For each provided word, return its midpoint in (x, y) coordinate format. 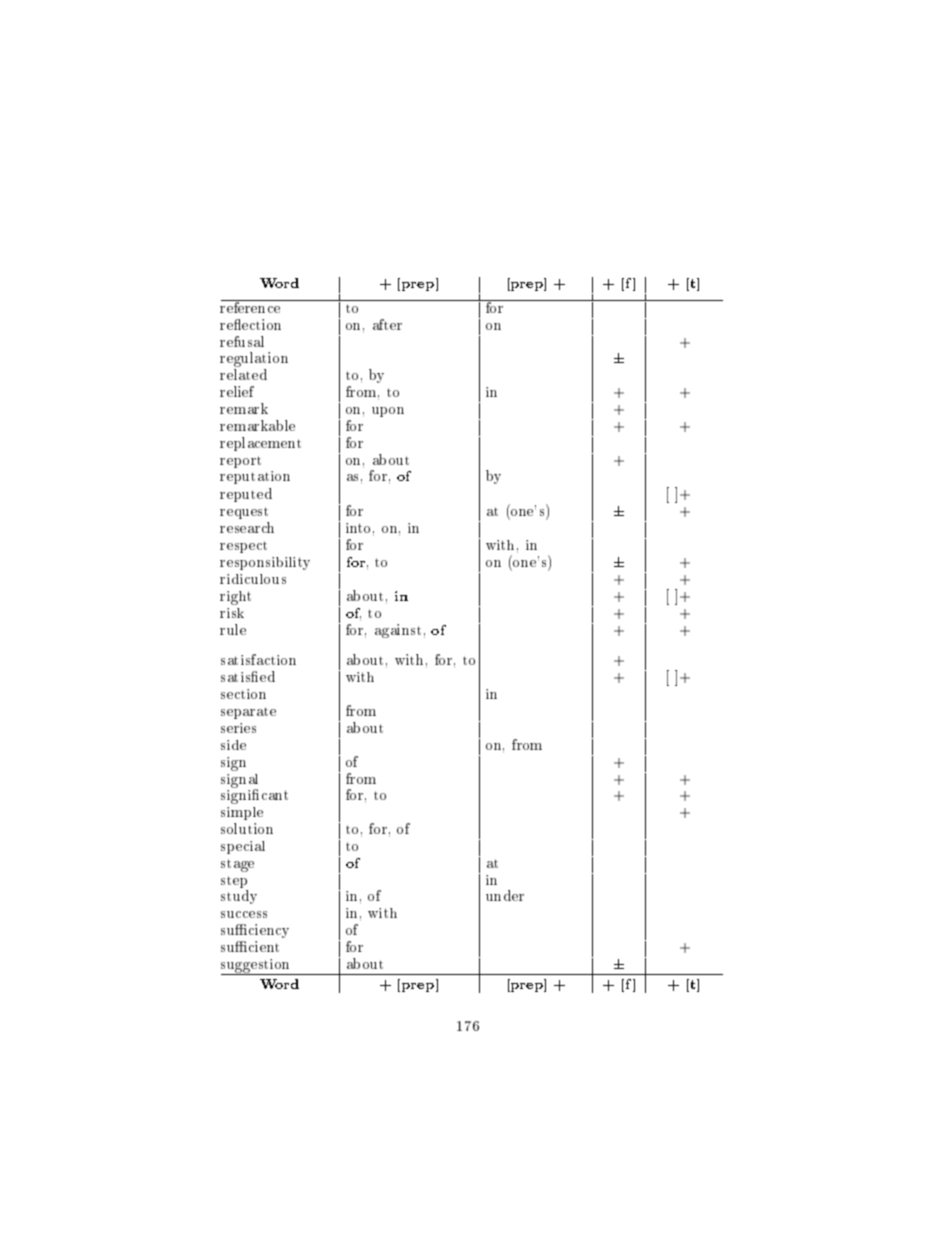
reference (251, 306)
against (398, 631)
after (387, 324)
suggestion (257, 967)
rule (233, 629)
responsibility (265, 563)
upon (388, 412)
